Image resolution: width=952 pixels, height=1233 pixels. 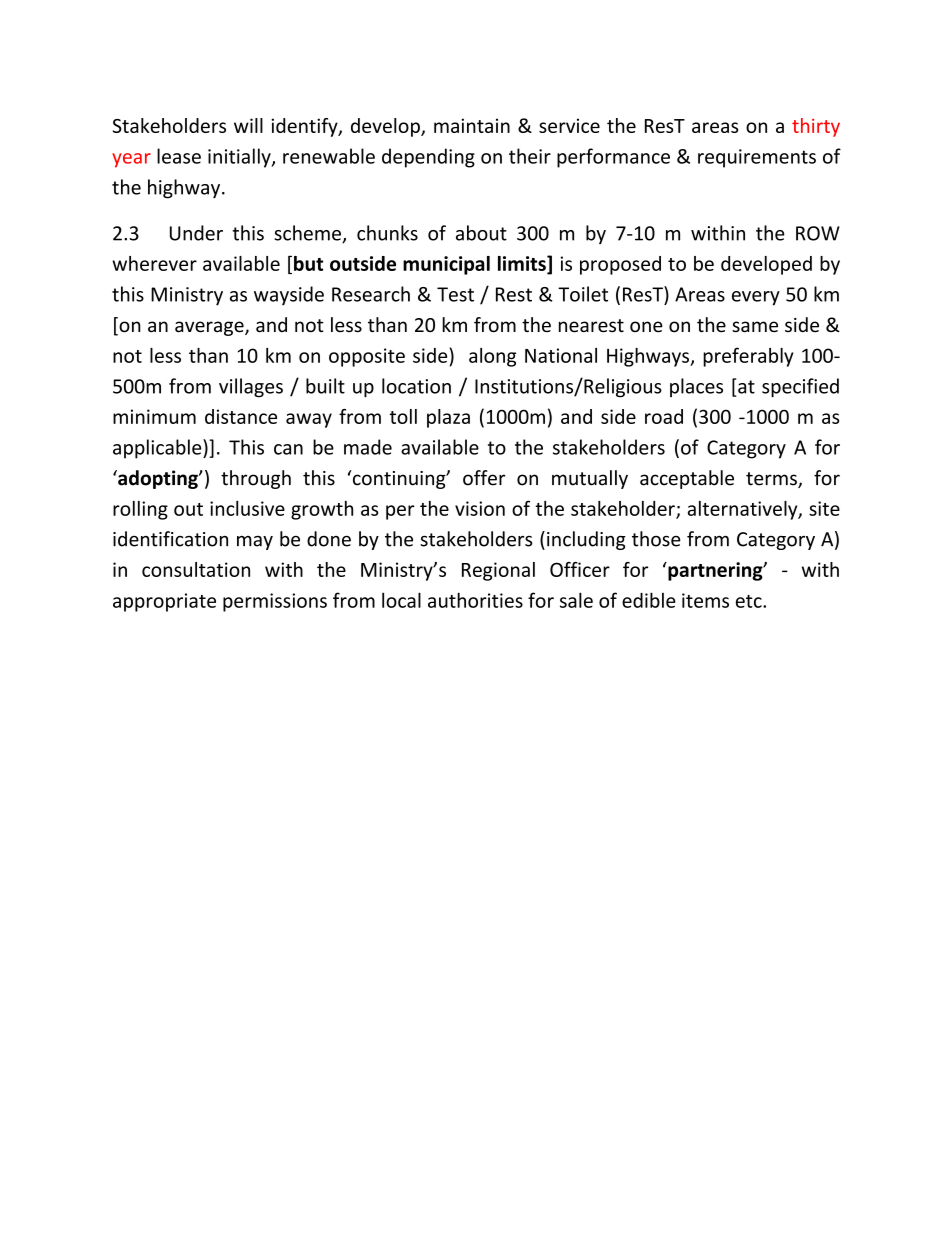 What do you see at coordinates (472, 125) in the screenshot?
I see `maintain` at bounding box center [472, 125].
